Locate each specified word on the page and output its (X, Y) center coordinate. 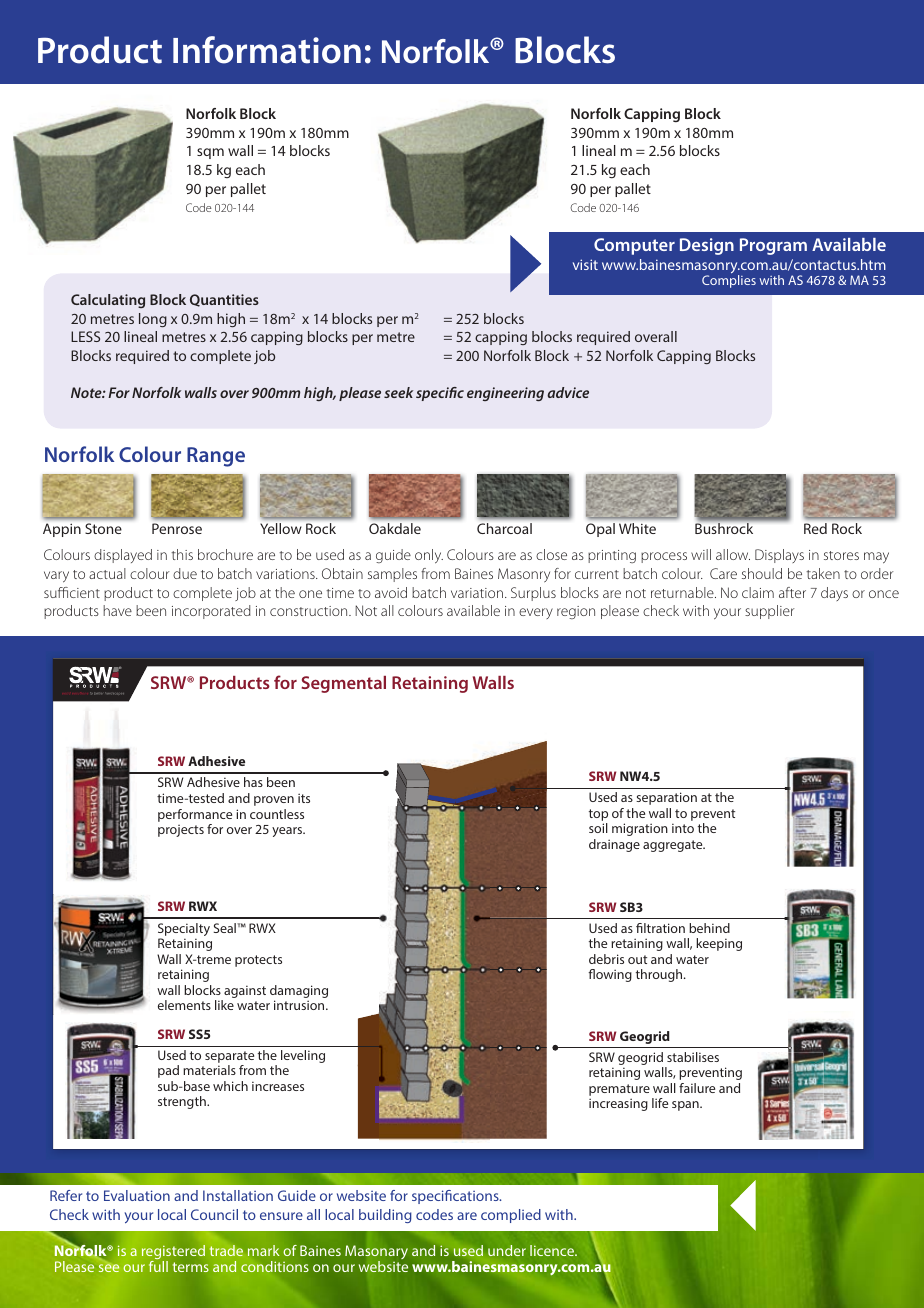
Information (267, 50)
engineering (505, 394)
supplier (770, 612)
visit (585, 264)
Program (773, 246)
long (153, 320)
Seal (226, 928)
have (117, 610)
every (536, 613)
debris (606, 959)
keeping (719, 944)
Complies (729, 281)
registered (173, 1254)
